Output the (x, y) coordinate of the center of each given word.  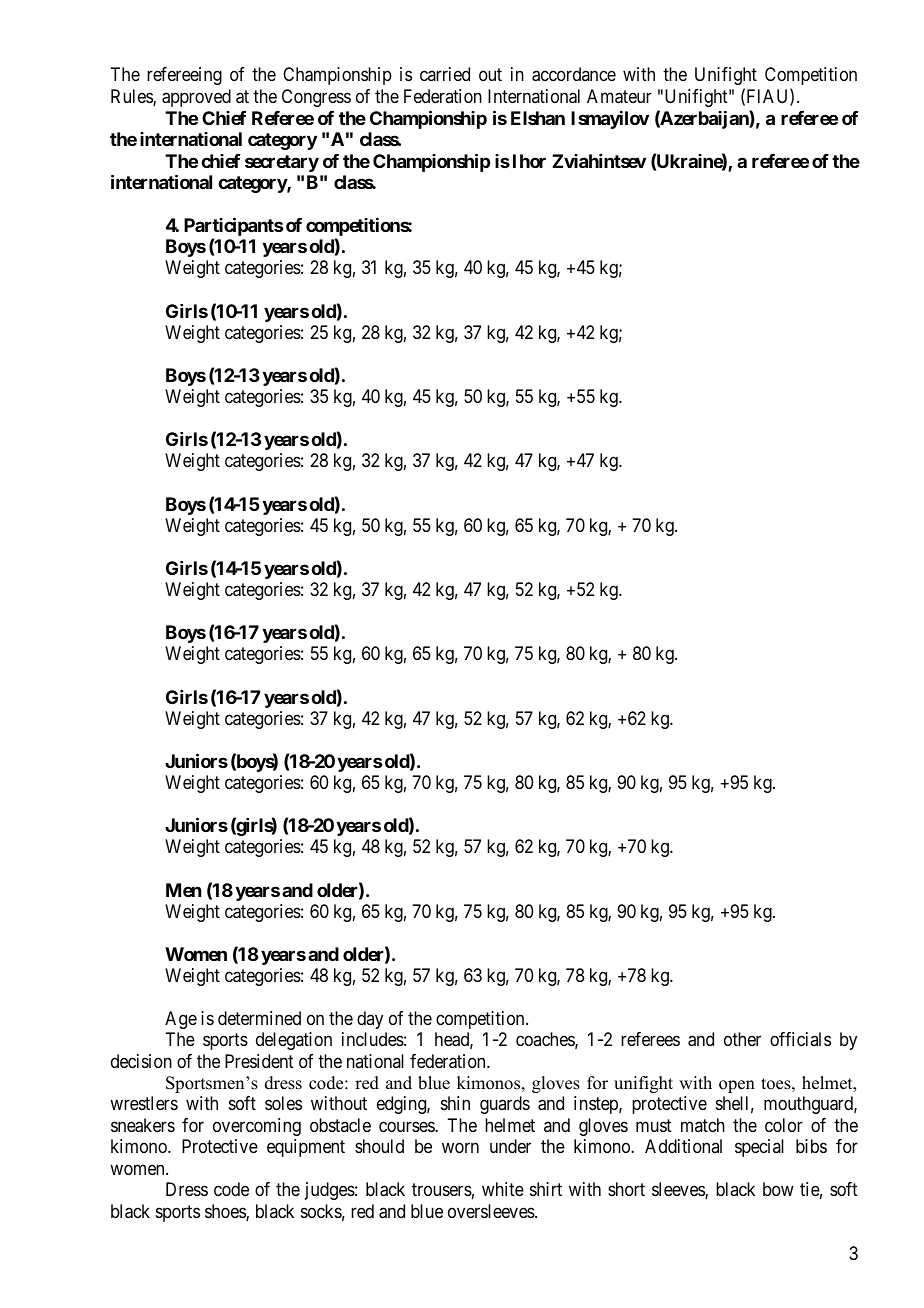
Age (181, 1020)
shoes (226, 1212)
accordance (574, 74)
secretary (282, 163)
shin (455, 1103)
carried (445, 74)
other (742, 1039)
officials (800, 1039)
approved (196, 98)
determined (259, 1018)
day (370, 1020)
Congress (316, 98)
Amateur (619, 96)
